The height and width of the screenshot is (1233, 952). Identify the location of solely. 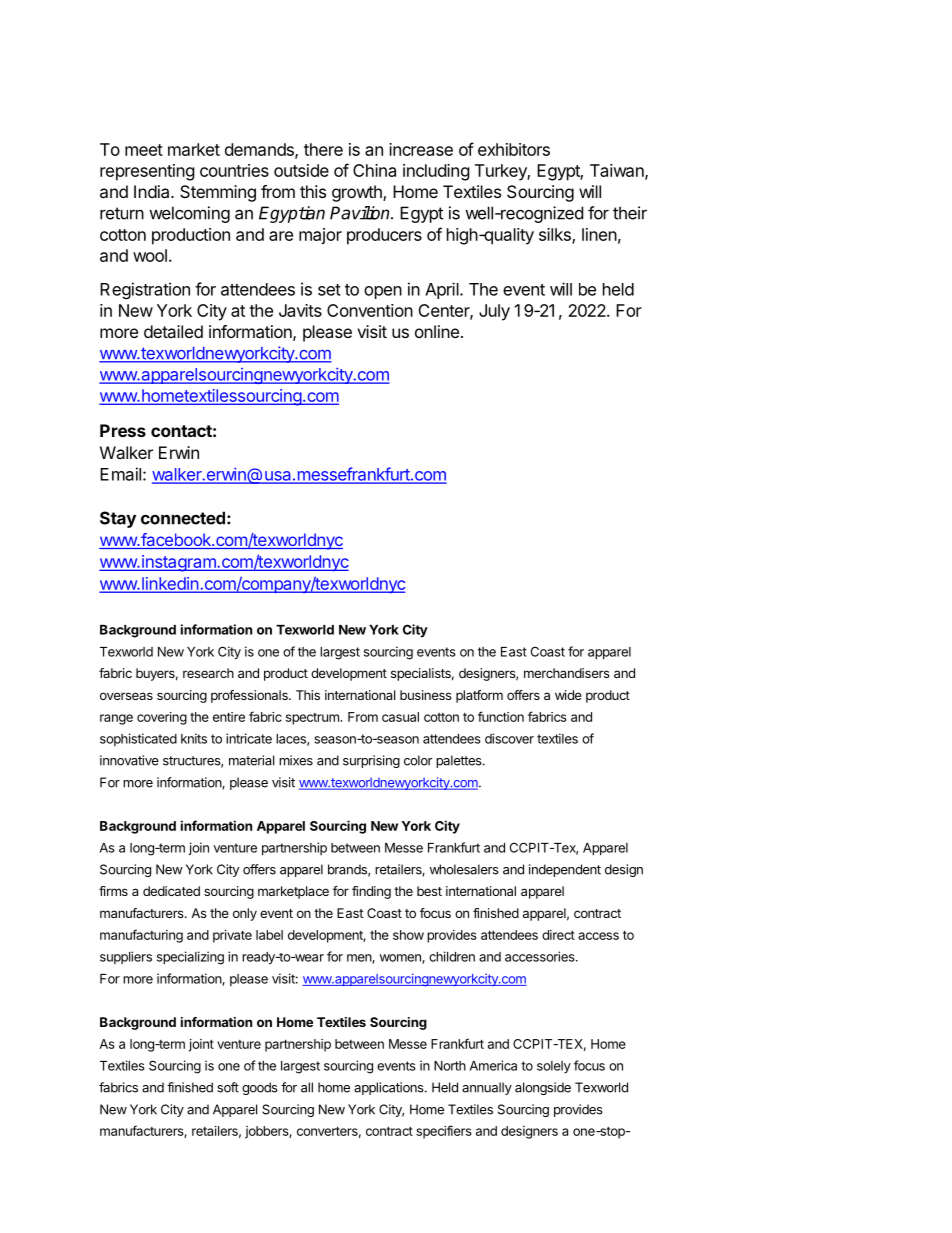
(554, 1067).
